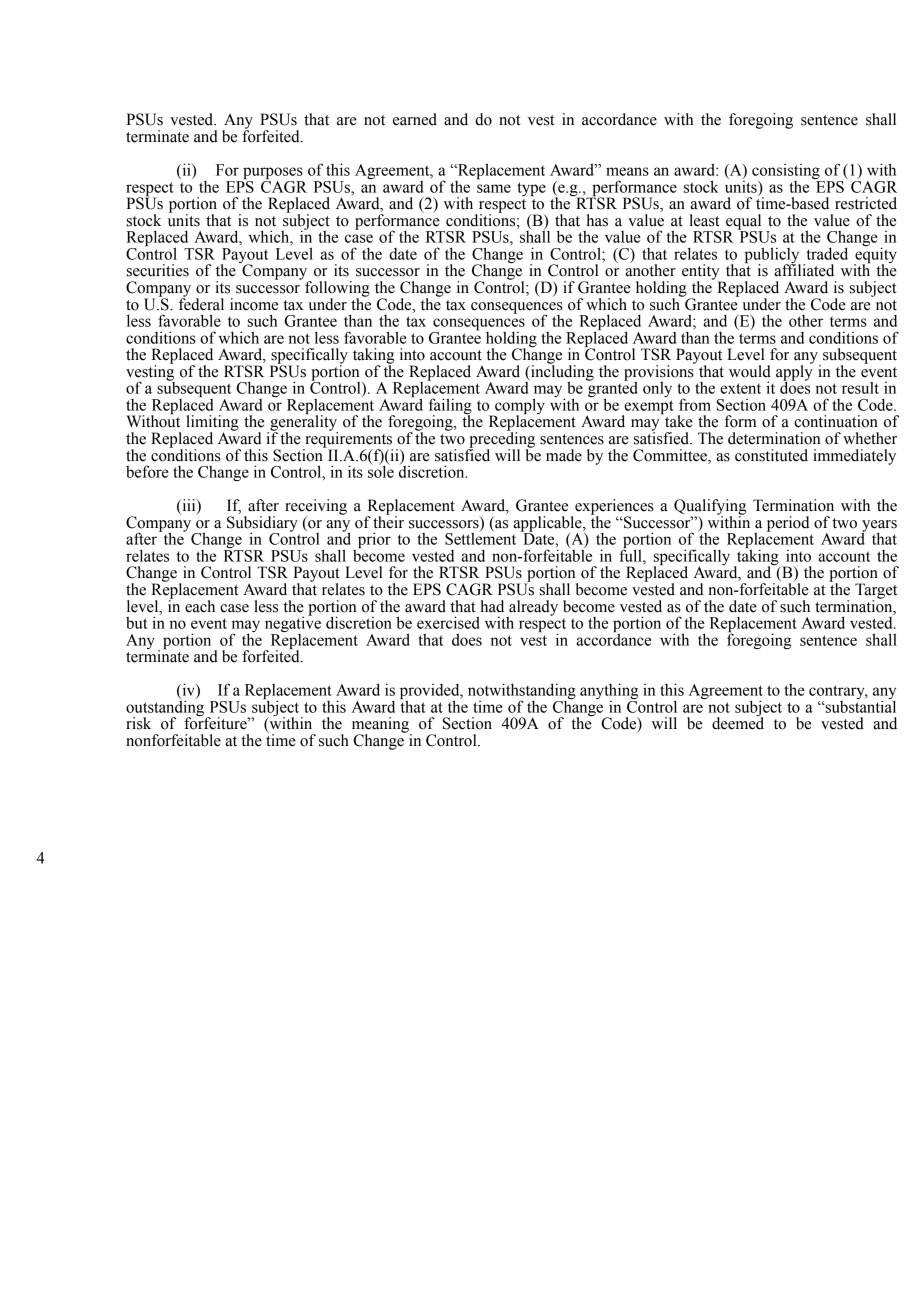 Image resolution: width=924 pixels, height=1308 pixels. Describe the element at coordinates (561, 373) in the screenshot. I see `including` at that location.
